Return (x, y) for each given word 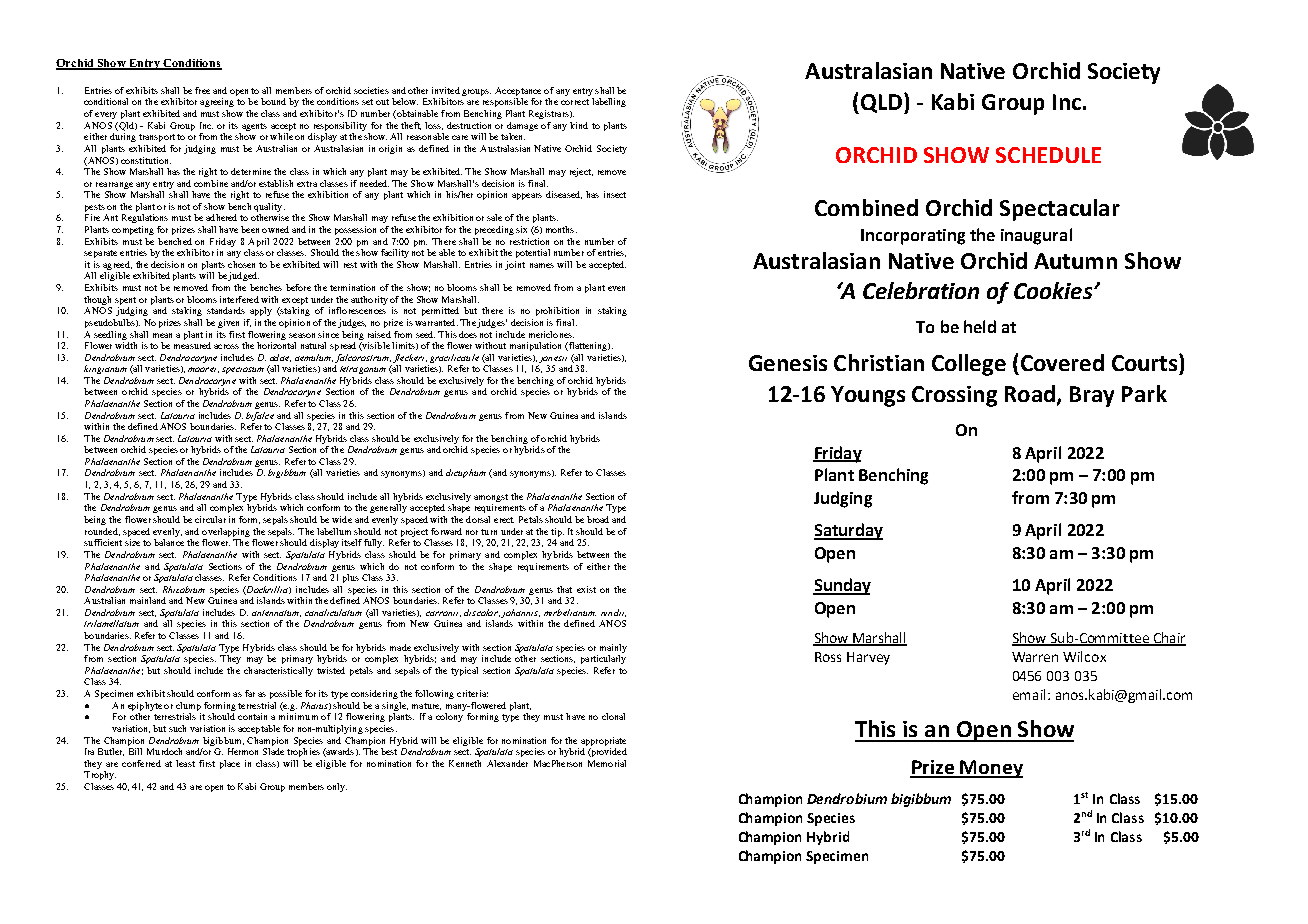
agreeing (217, 102)
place (230, 764)
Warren (1035, 657)
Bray (1092, 396)
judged (243, 276)
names (542, 265)
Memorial (607, 763)
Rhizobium (184, 589)
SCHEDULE (1048, 155)
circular (210, 519)
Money (990, 769)
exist (586, 589)
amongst (491, 499)
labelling (609, 102)
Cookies (1054, 290)
